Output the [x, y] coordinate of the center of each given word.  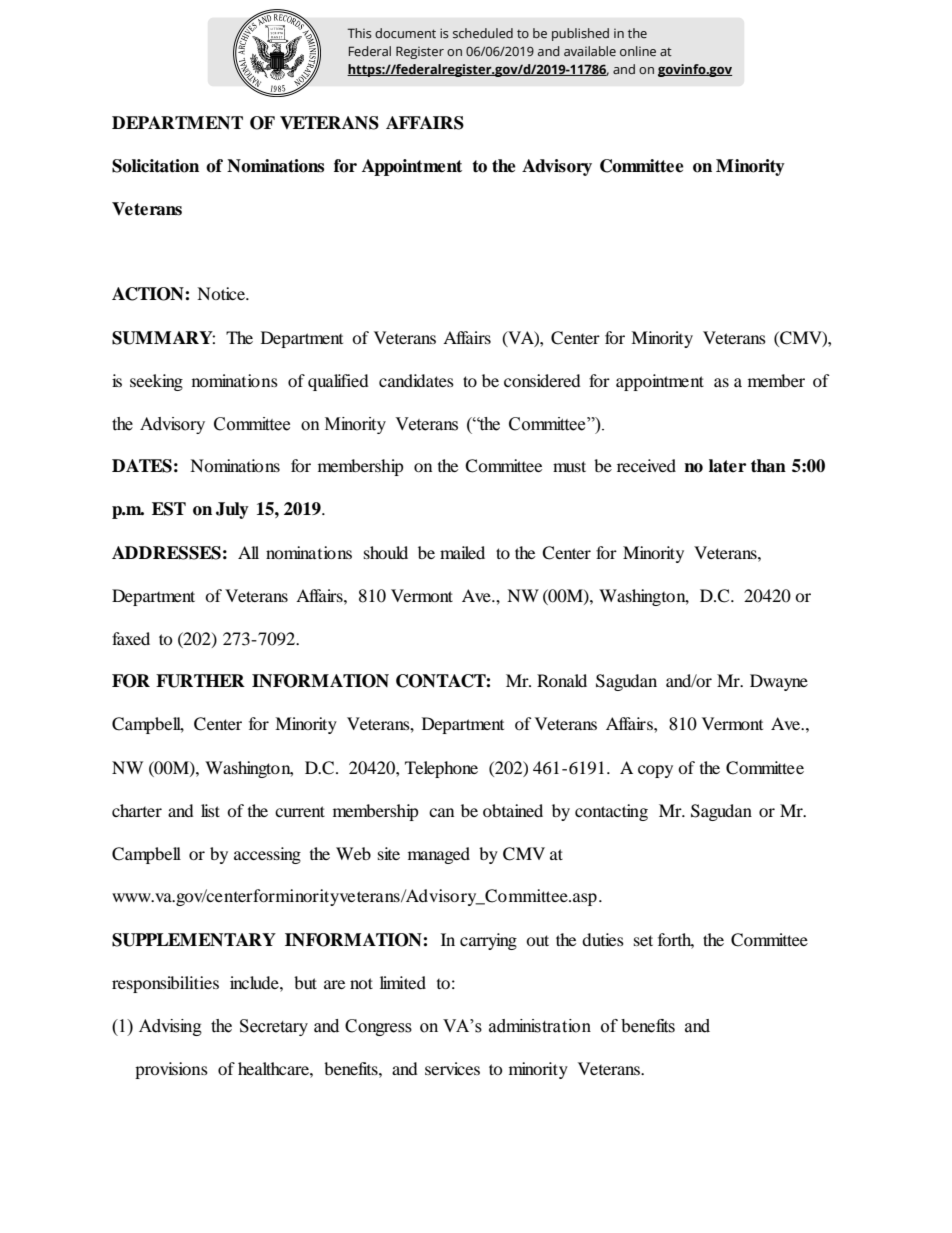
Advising [170, 1027]
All [248, 552]
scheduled [483, 33]
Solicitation [155, 166]
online [638, 51]
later [727, 466]
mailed [462, 552]
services [452, 1068]
